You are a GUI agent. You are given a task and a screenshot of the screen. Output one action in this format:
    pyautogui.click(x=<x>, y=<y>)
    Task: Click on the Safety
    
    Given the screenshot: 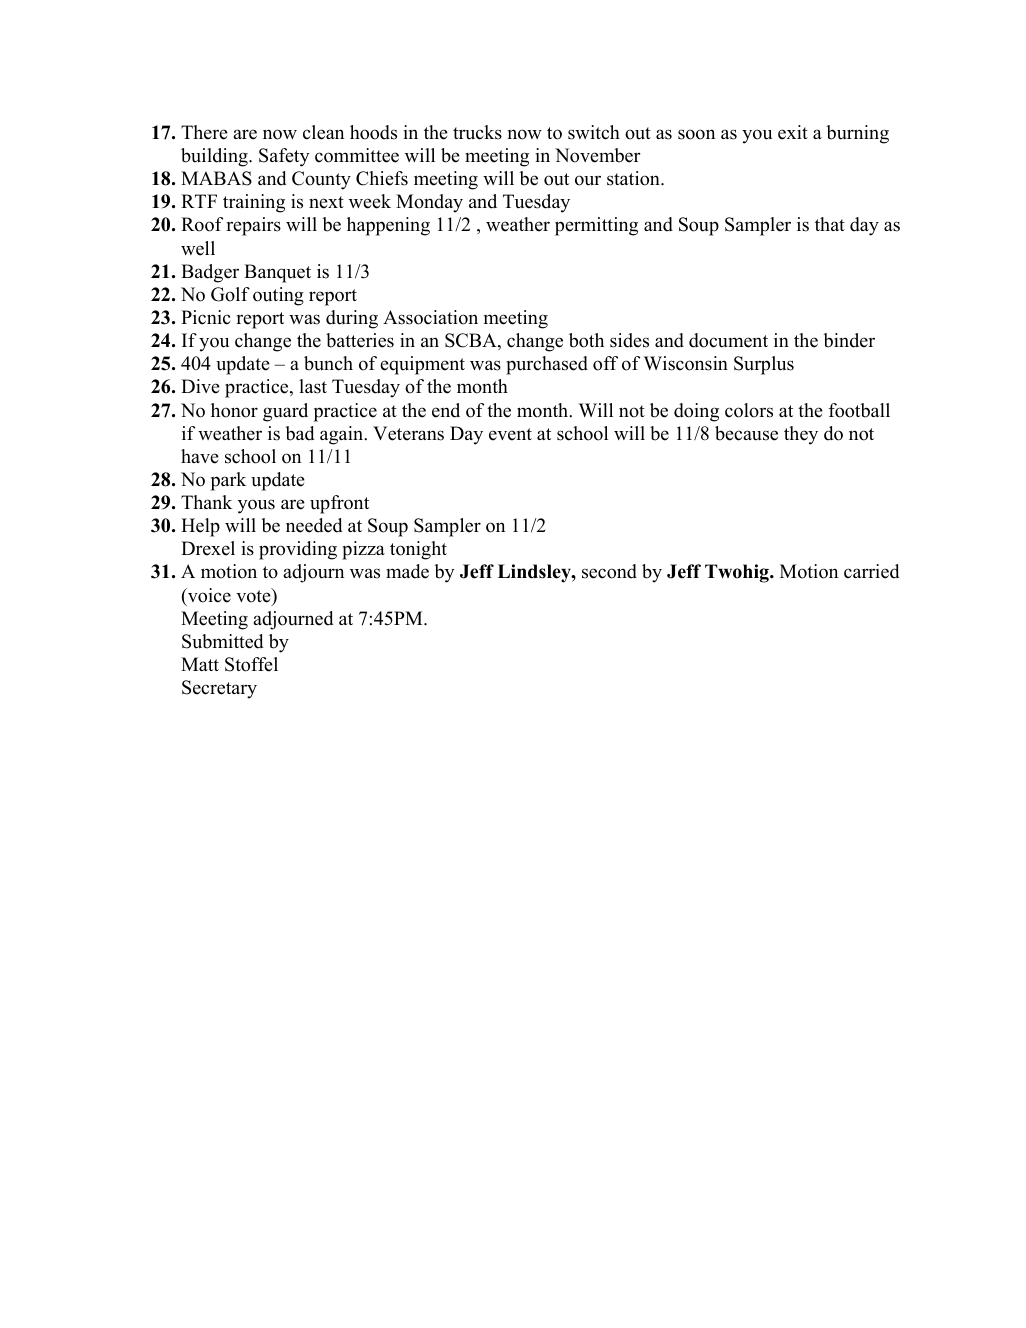 What is the action you would take?
    pyautogui.click(x=284, y=157)
